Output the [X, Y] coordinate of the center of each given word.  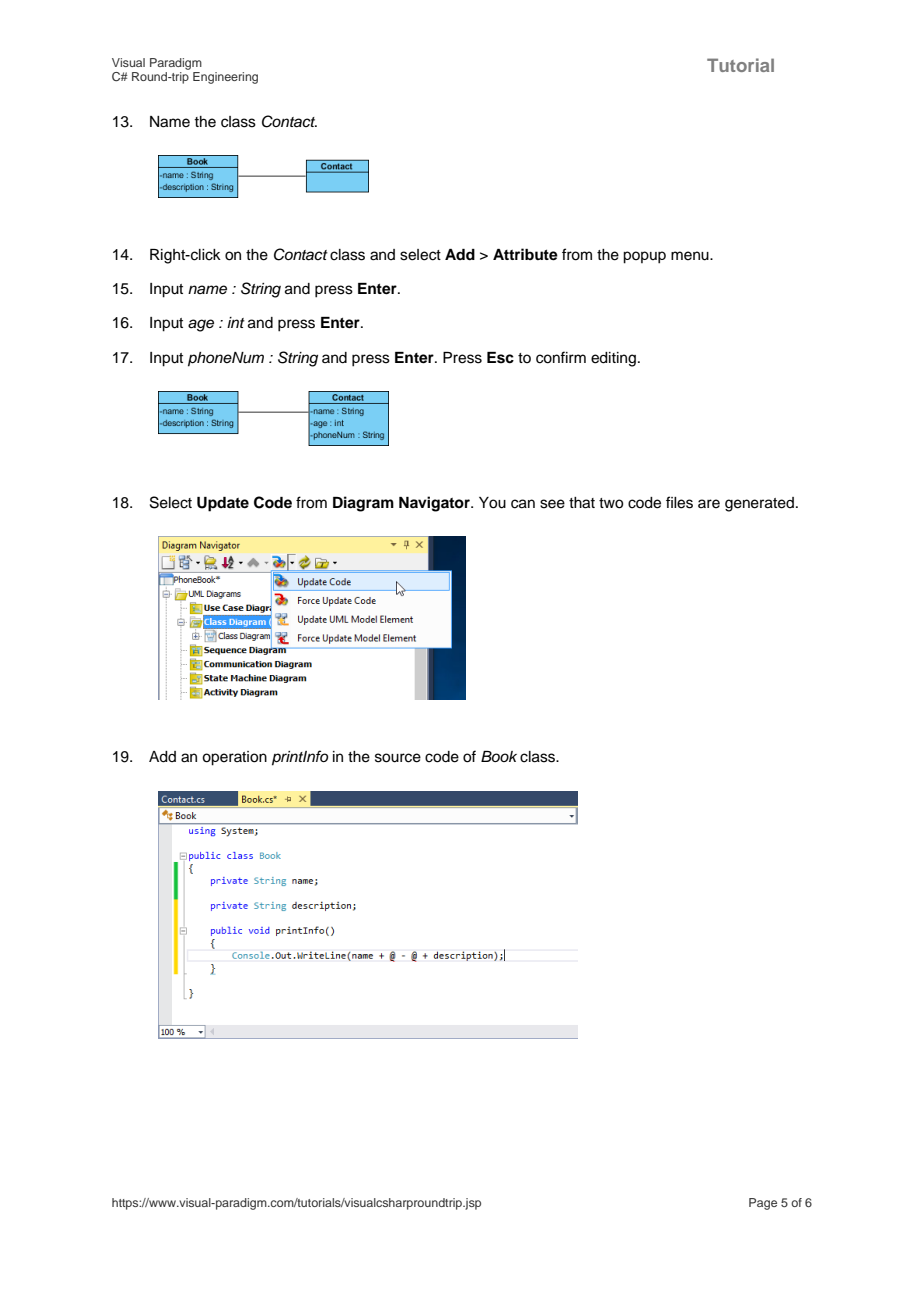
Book [499, 756]
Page [763, 1204]
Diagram [363, 504]
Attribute [525, 254]
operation [234, 758]
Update [223, 504]
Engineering [225, 78]
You [492, 503]
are [709, 504]
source [398, 758]
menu [691, 256]
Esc [500, 358]
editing [613, 359]
